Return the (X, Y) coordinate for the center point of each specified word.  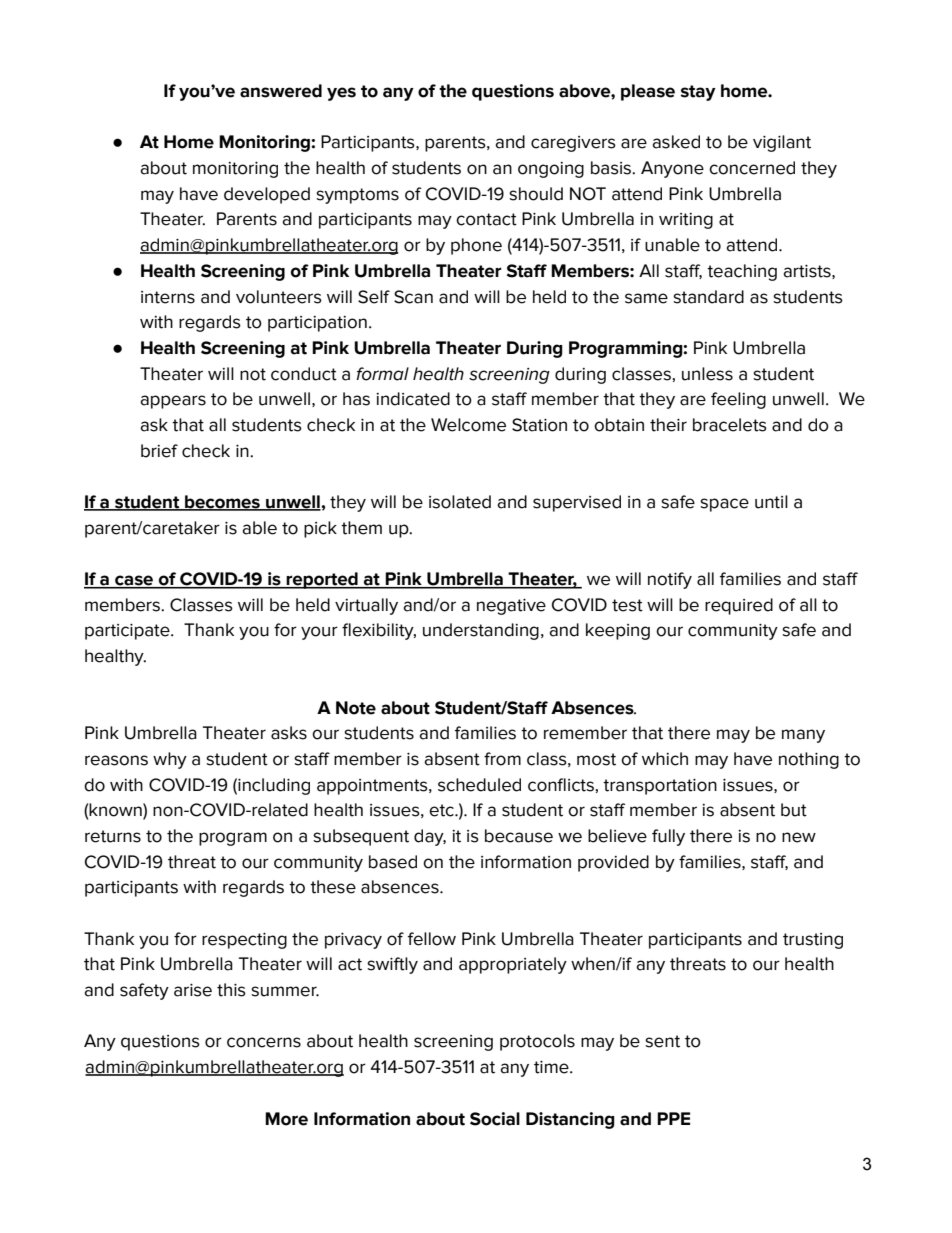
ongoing (551, 170)
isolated (460, 502)
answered (281, 91)
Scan (413, 297)
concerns (264, 1042)
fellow (432, 939)
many (803, 736)
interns (168, 297)
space (724, 505)
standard (708, 297)
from (502, 759)
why (170, 760)
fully (668, 837)
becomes (222, 503)
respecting (244, 941)
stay (698, 93)
